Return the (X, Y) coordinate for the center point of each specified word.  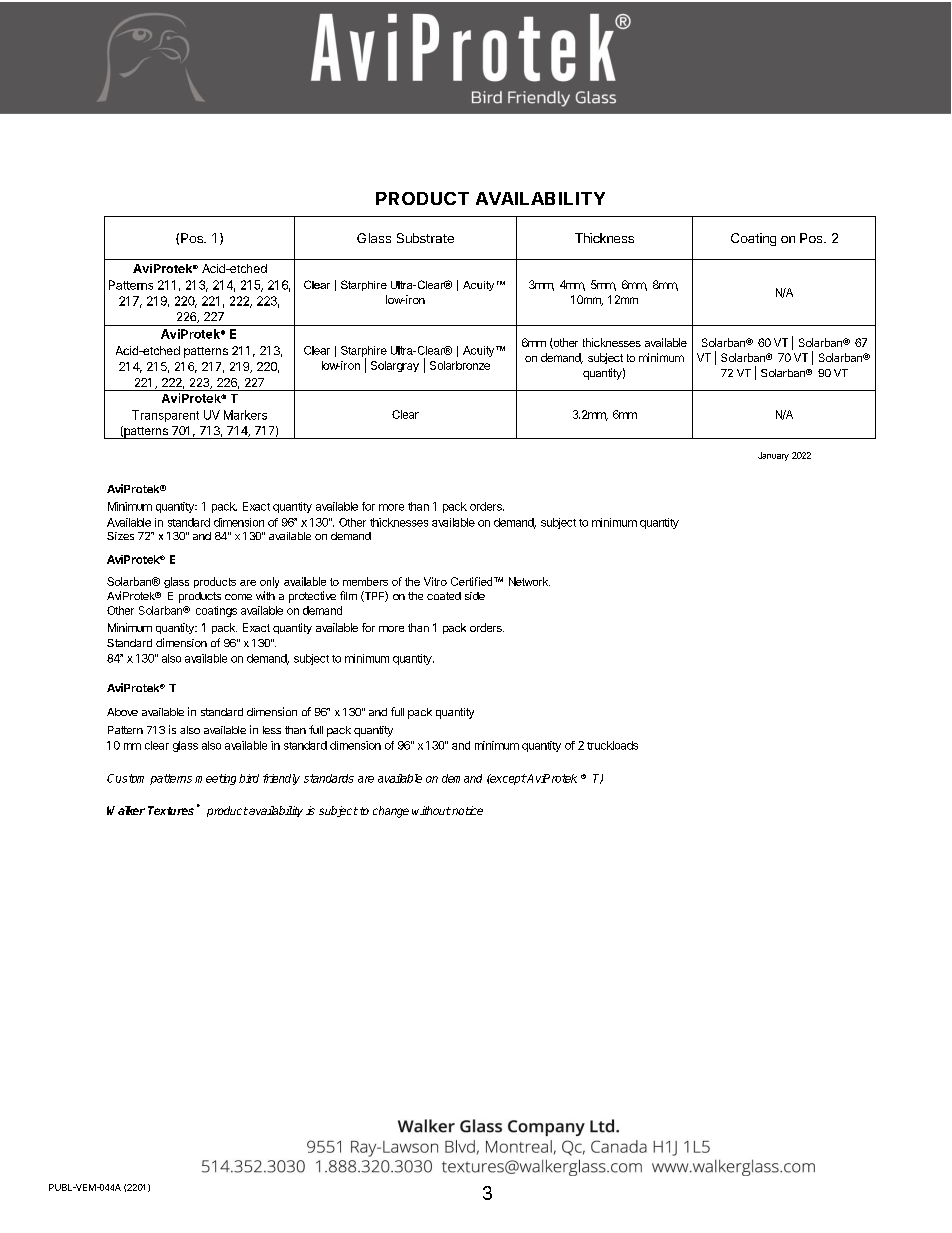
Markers (245, 415)
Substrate (425, 238)
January (773, 456)
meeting (215, 779)
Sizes (120, 536)
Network (529, 581)
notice (466, 810)
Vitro (435, 581)
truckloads (612, 745)
